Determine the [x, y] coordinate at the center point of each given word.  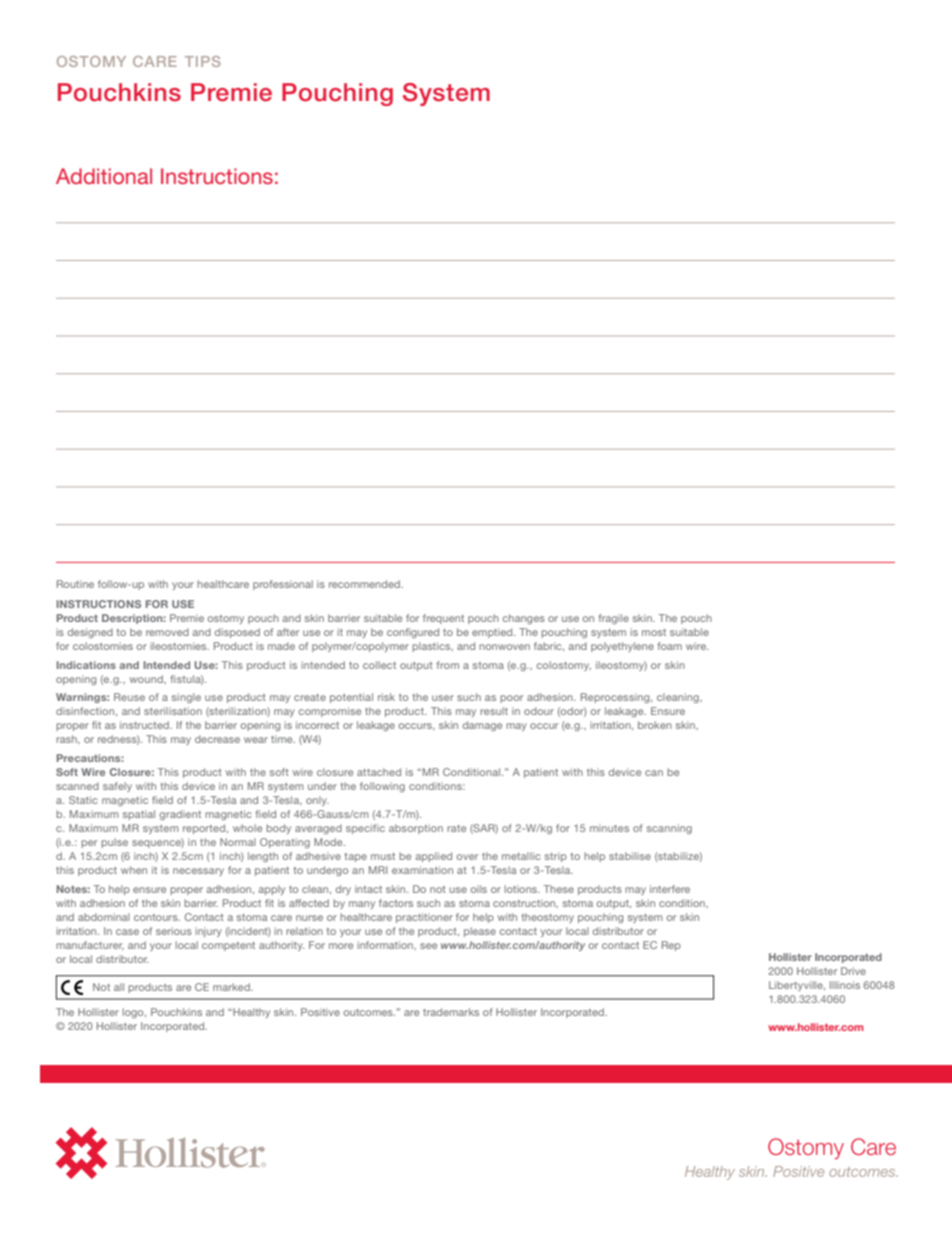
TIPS [202, 61]
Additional [104, 176]
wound [147, 679]
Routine [75, 584]
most [654, 632]
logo [134, 1013]
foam [669, 646]
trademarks [451, 1012]
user [443, 698]
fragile [613, 619]
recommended [365, 584]
